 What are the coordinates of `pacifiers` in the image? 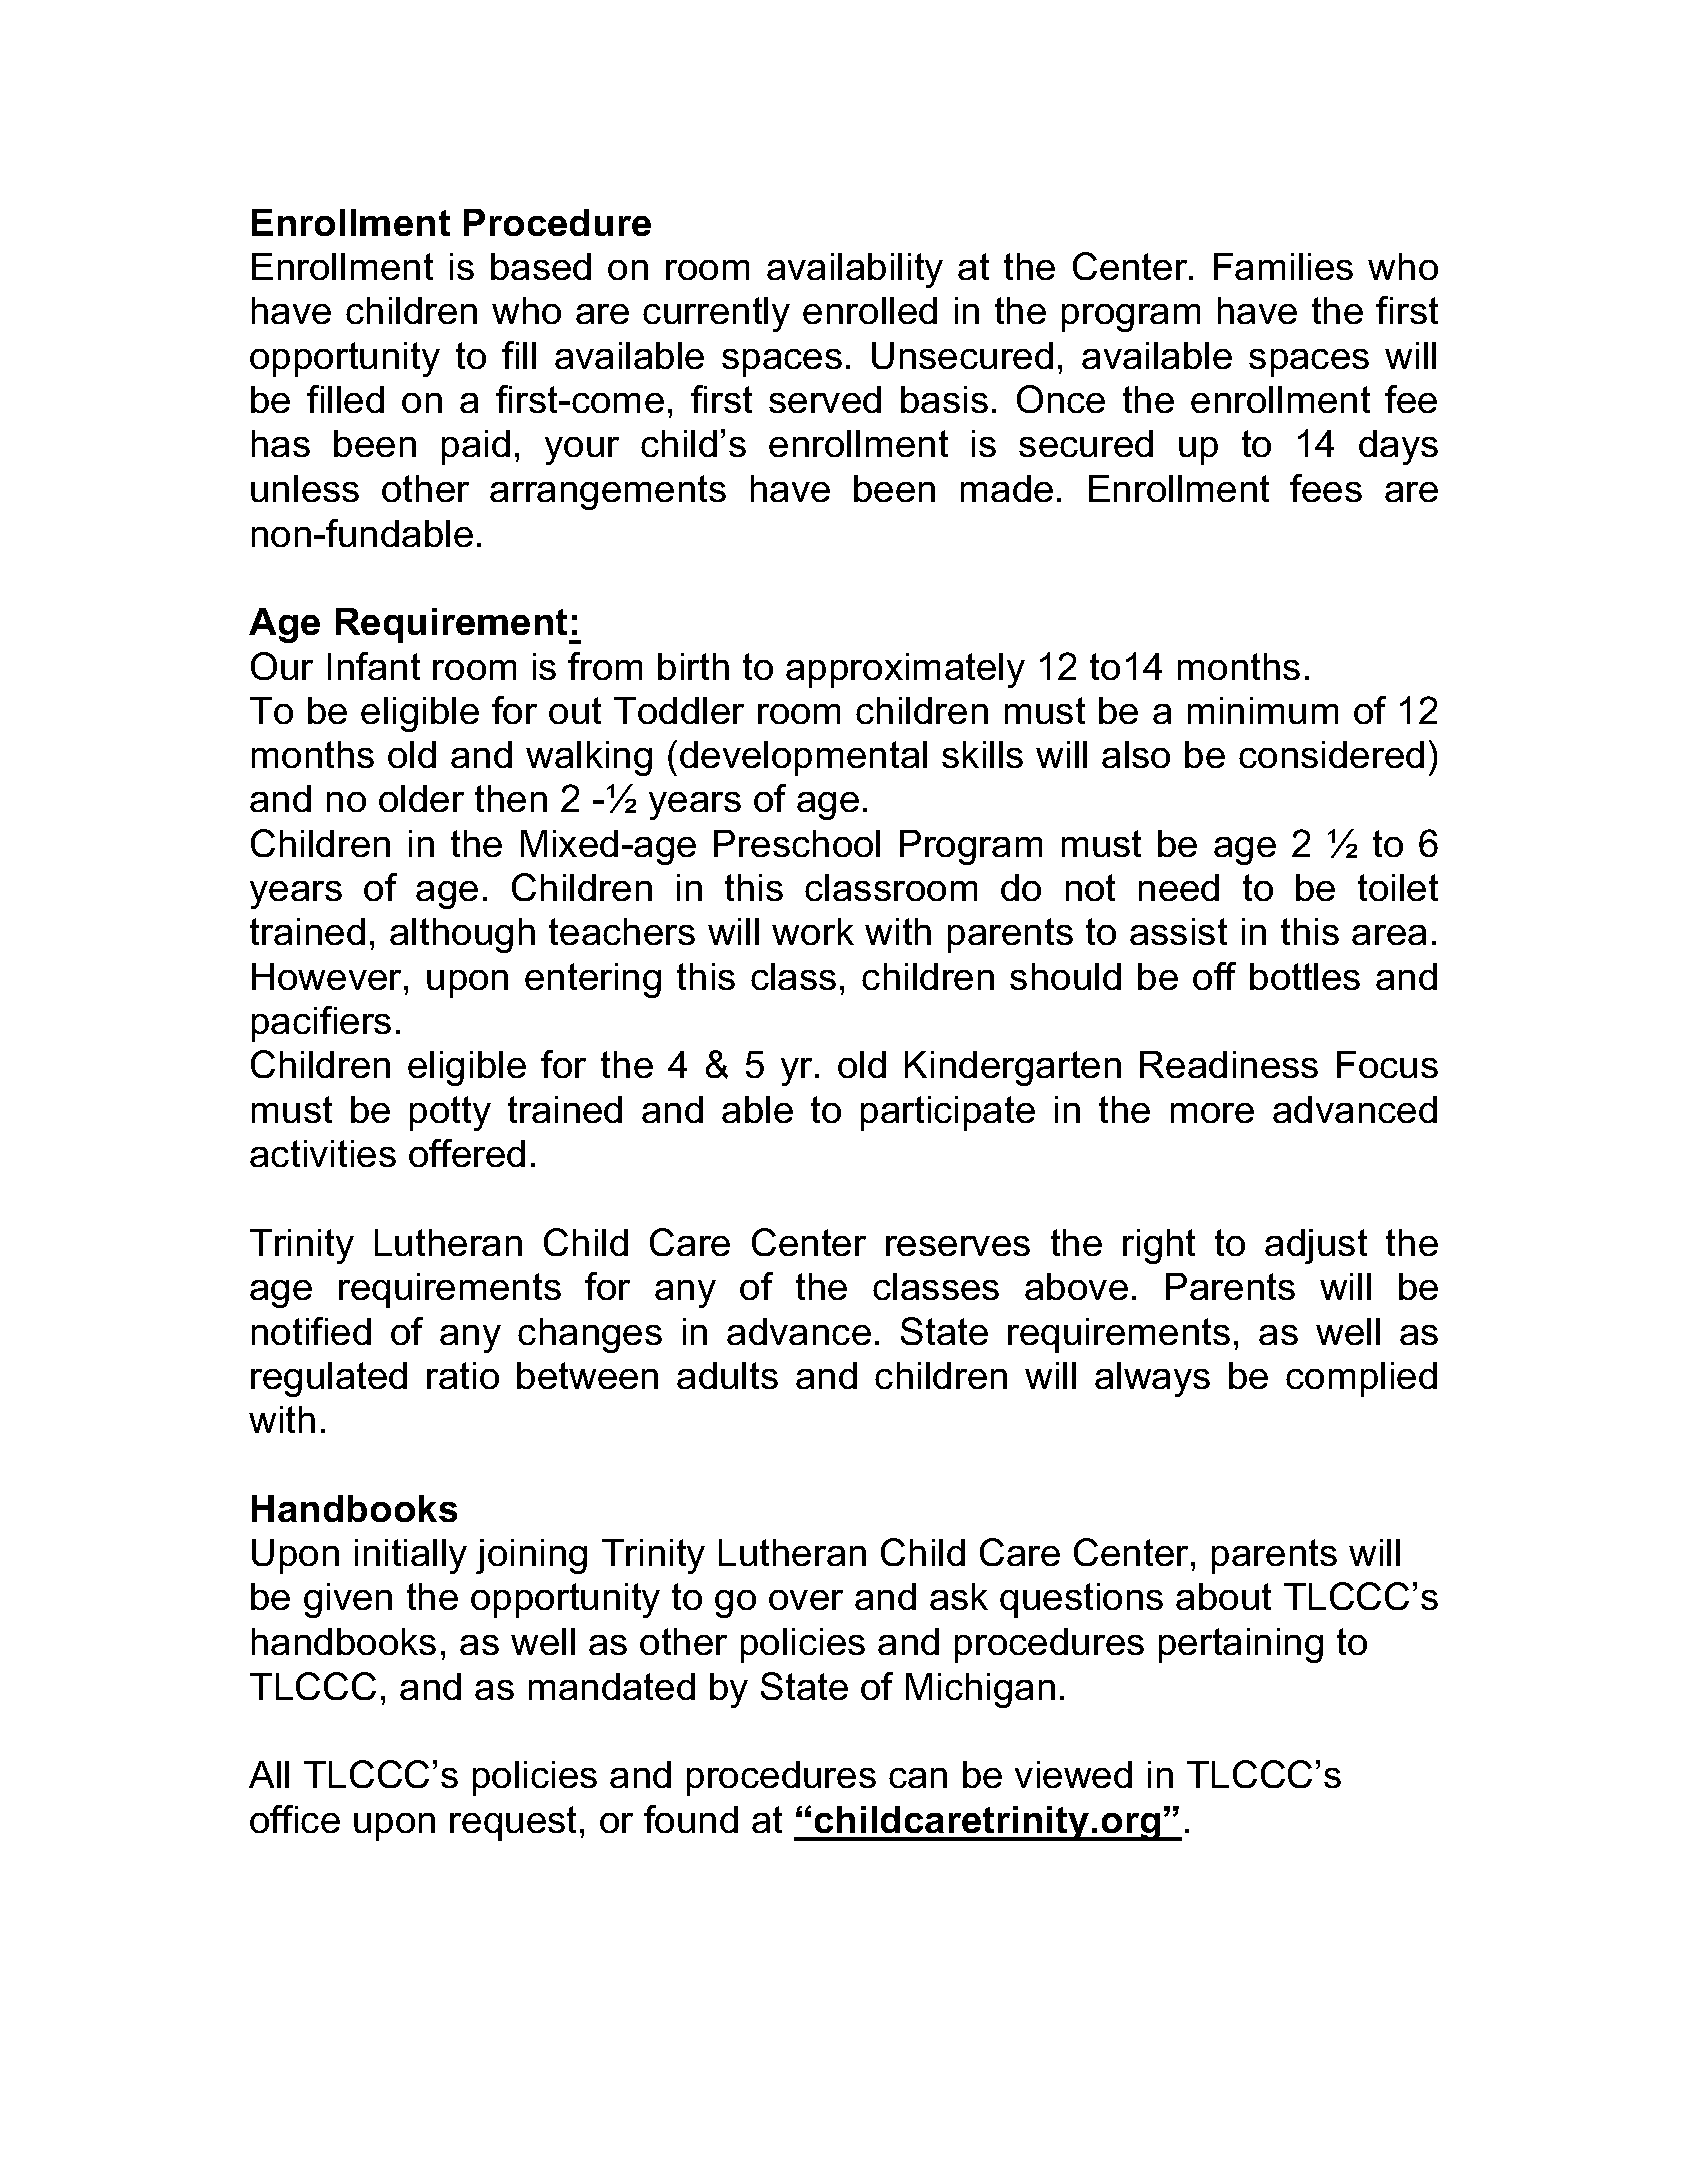 It's located at (321, 1024).
